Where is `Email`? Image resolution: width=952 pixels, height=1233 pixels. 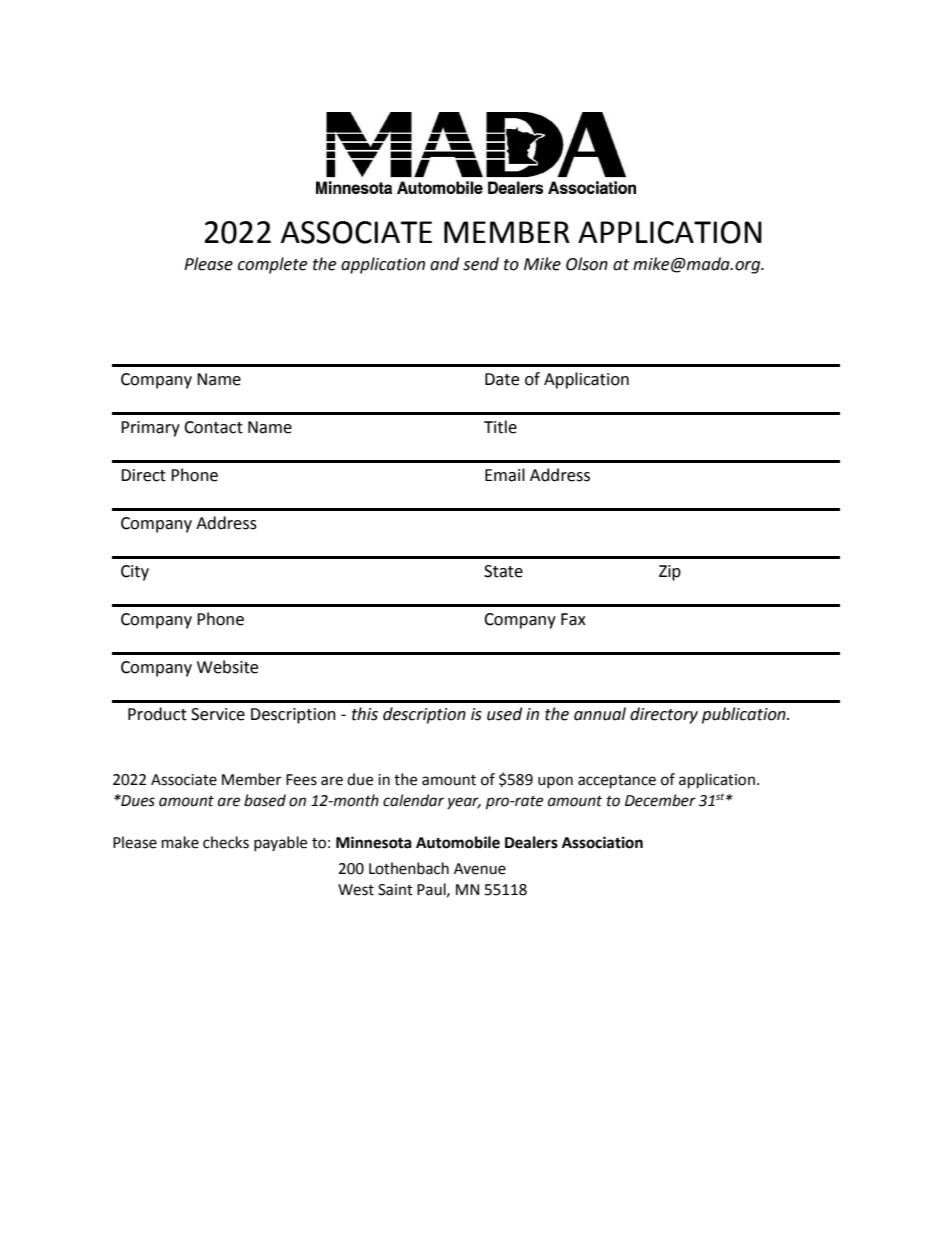 Email is located at coordinates (505, 475).
